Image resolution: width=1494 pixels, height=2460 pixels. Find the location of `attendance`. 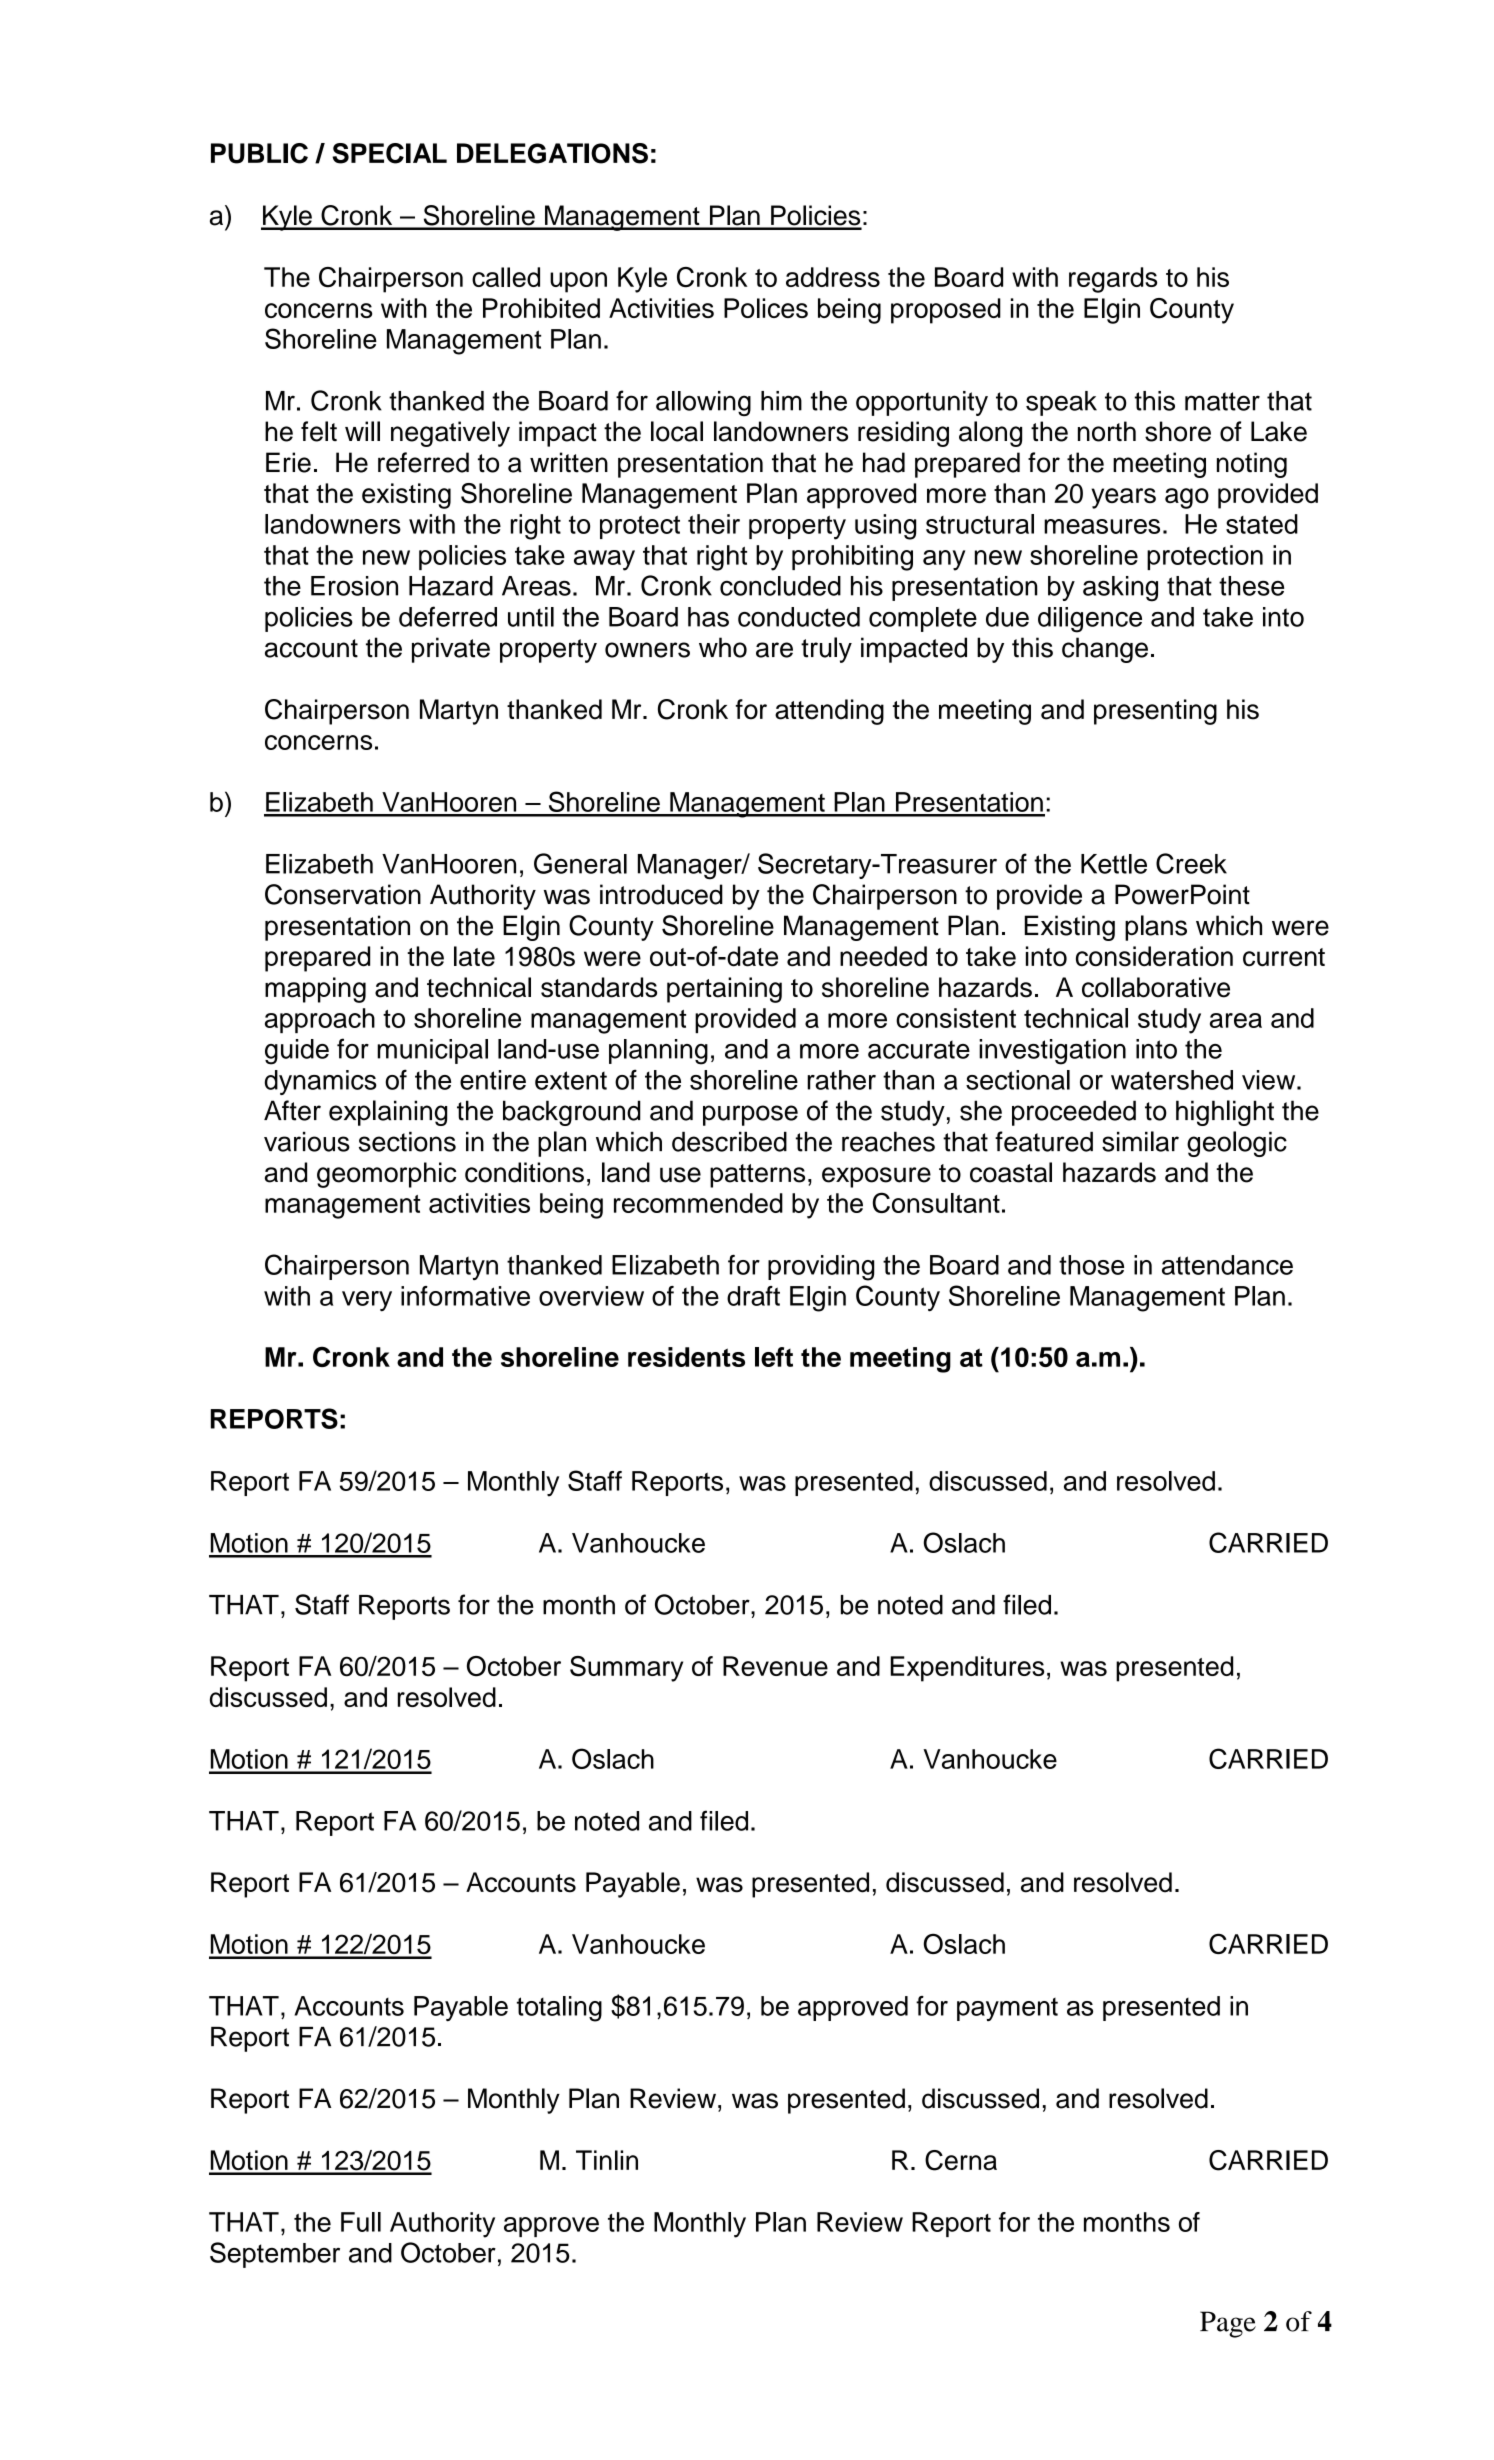

attendance is located at coordinates (1227, 1265).
